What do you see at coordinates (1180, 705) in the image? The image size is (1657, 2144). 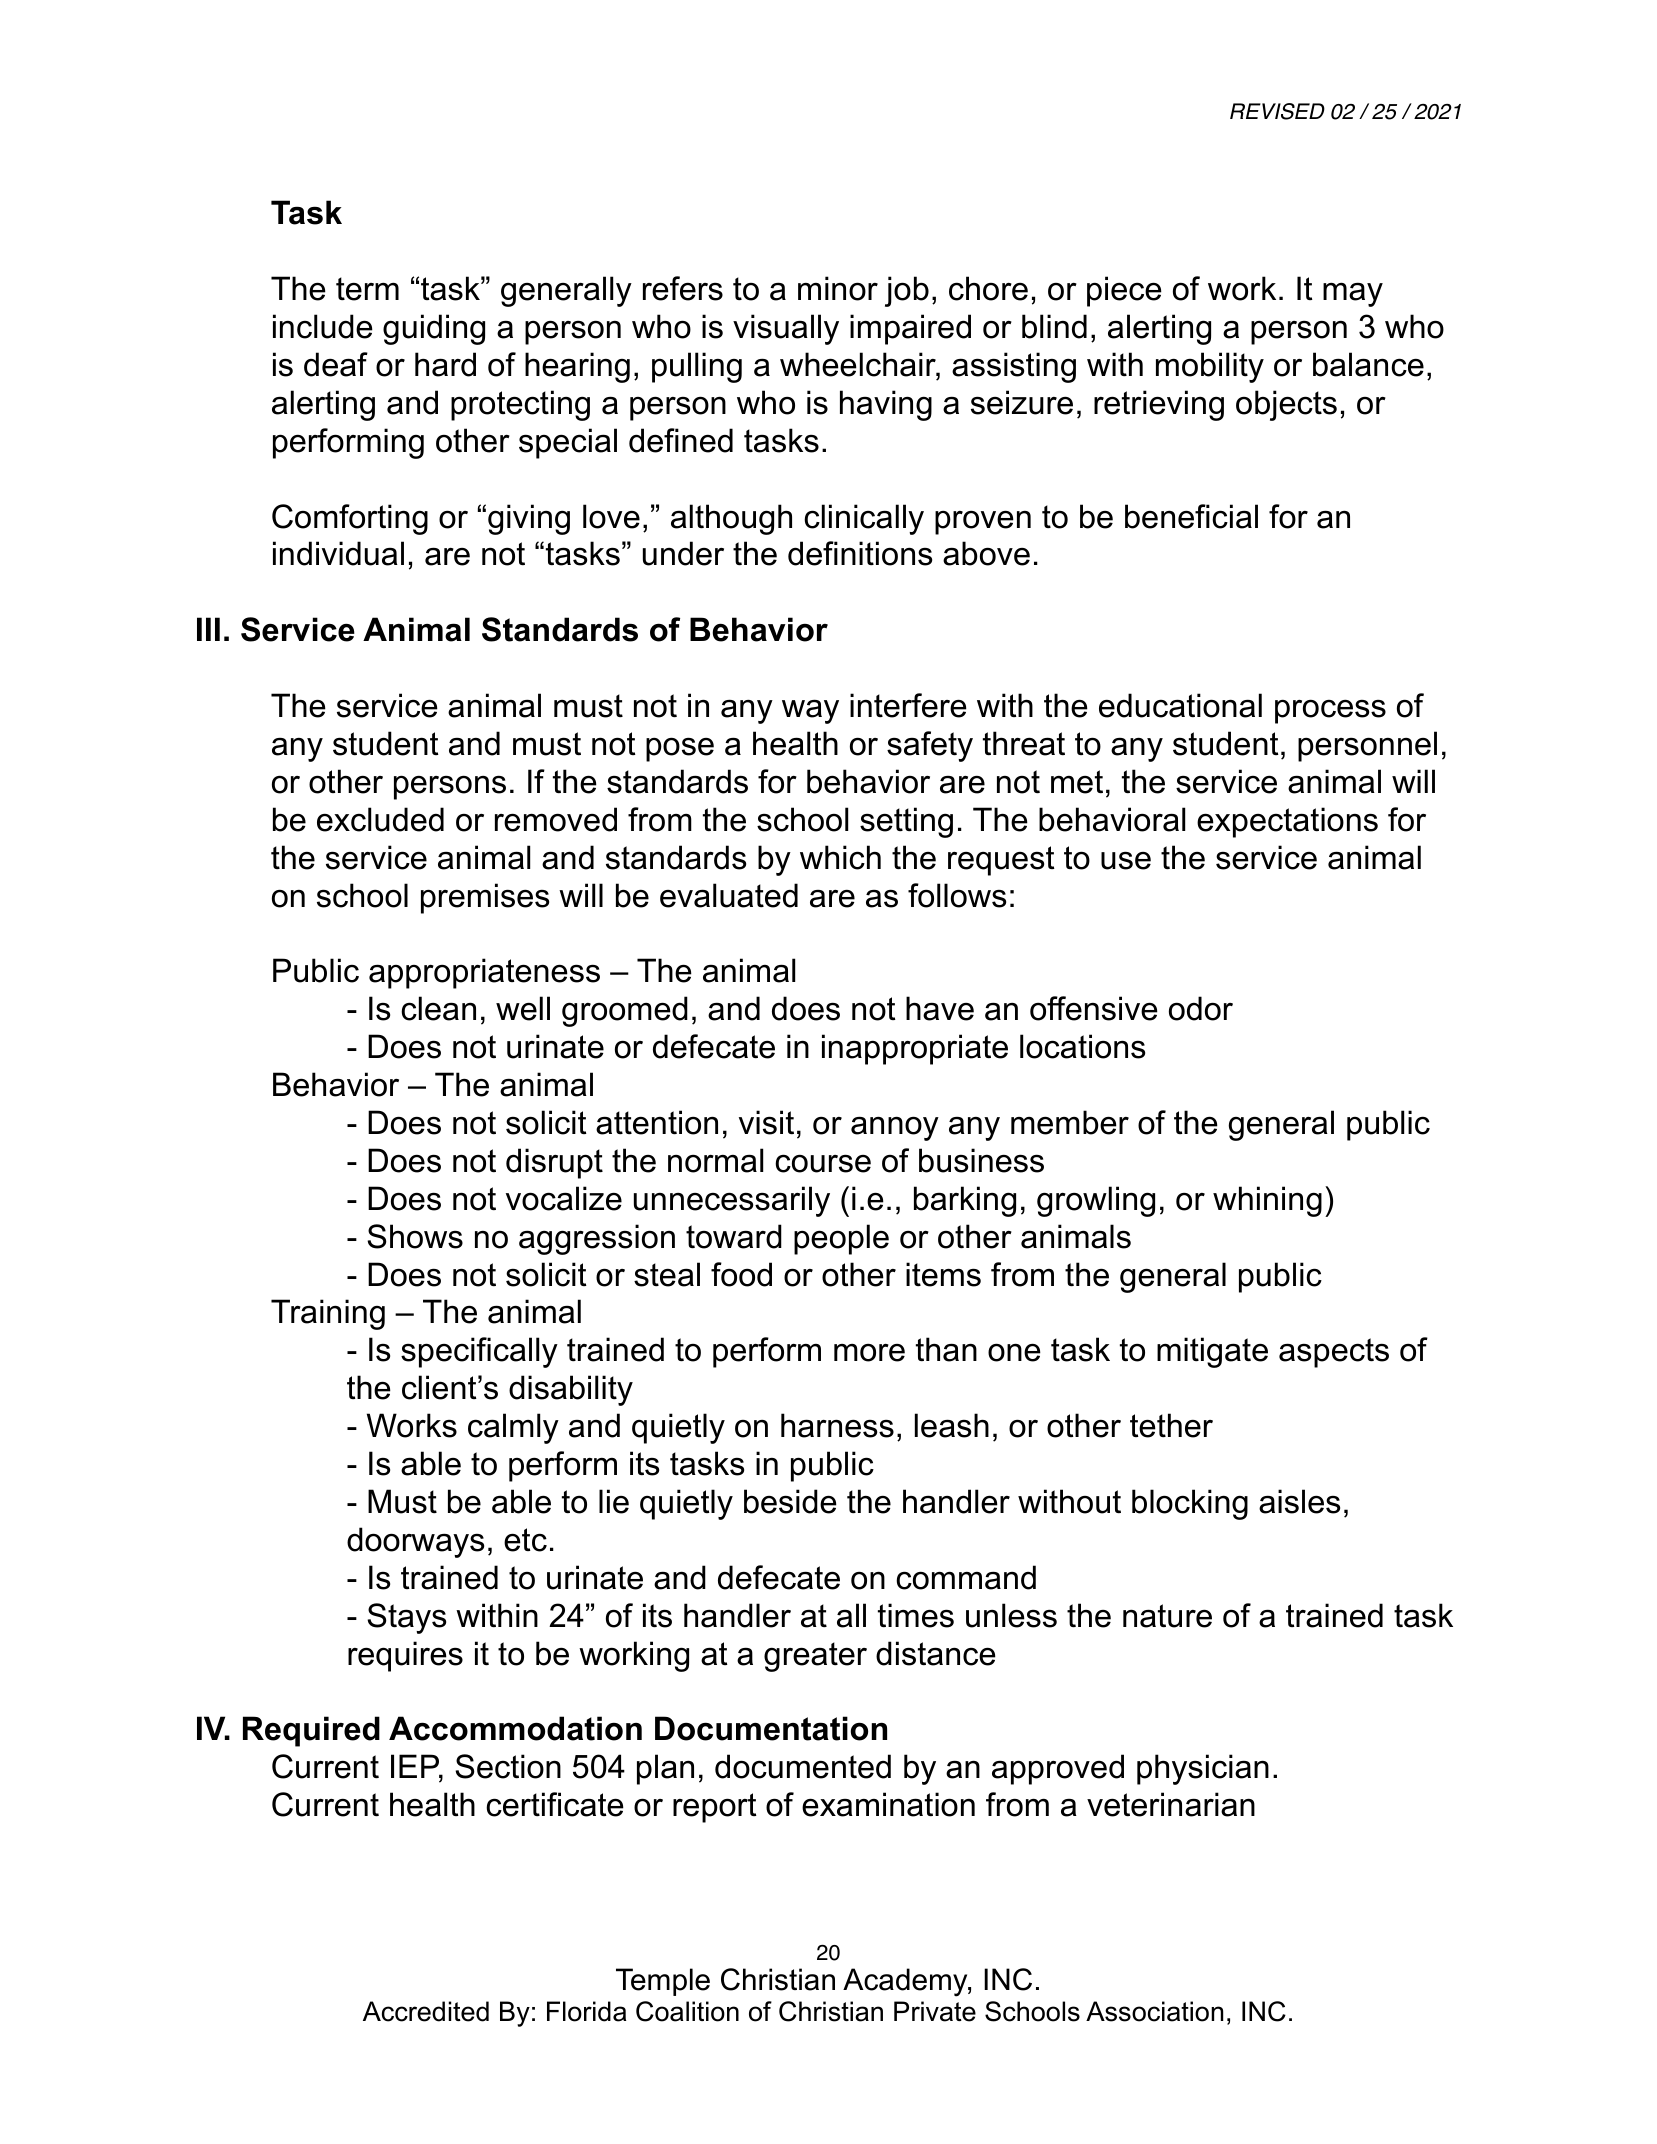 I see `educational` at bounding box center [1180, 705].
